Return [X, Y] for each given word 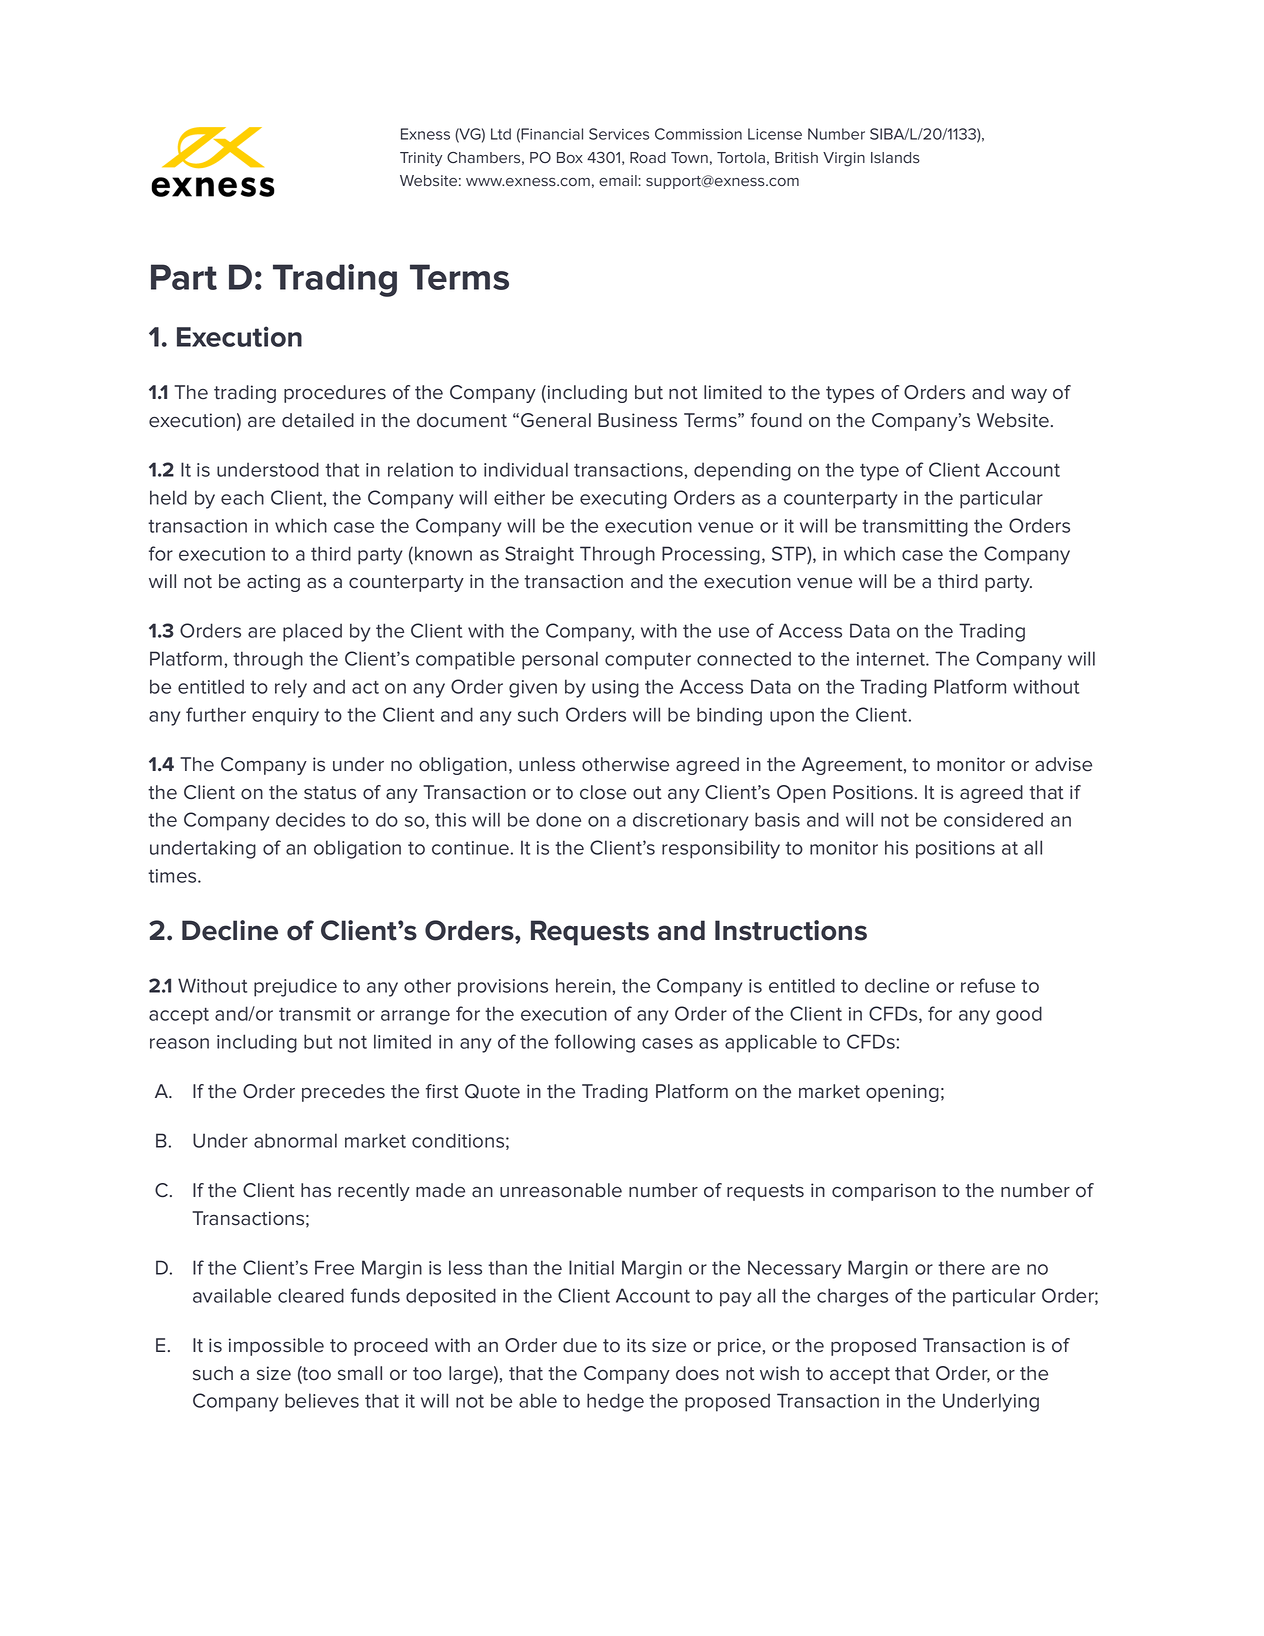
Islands [895, 158]
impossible [276, 1347]
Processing [711, 555]
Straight [539, 555]
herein [584, 985]
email [619, 181]
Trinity [421, 159]
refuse [988, 985]
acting [273, 583]
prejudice [295, 987]
